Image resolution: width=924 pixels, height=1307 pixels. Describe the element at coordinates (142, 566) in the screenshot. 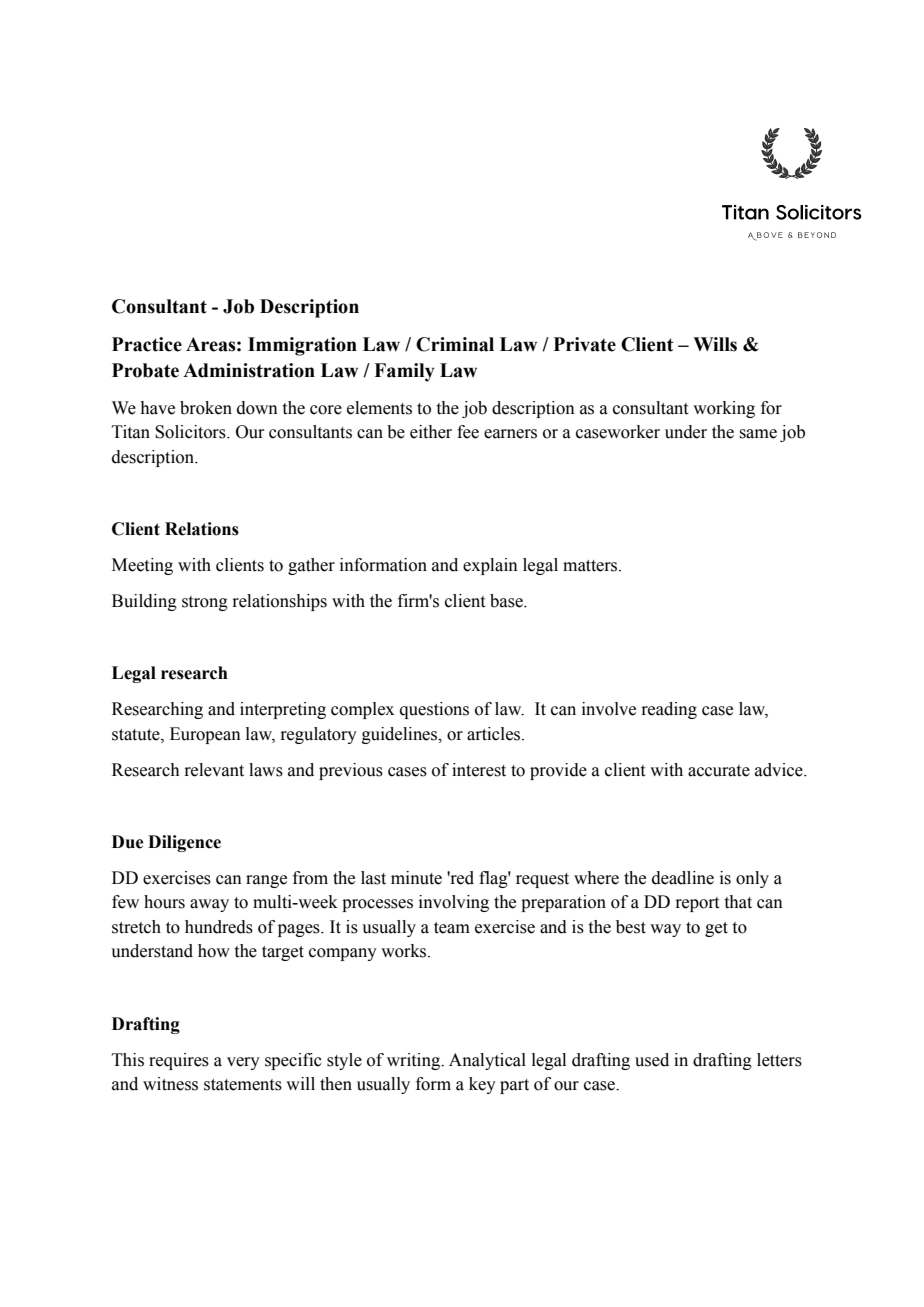

I see `Meeting` at that location.
